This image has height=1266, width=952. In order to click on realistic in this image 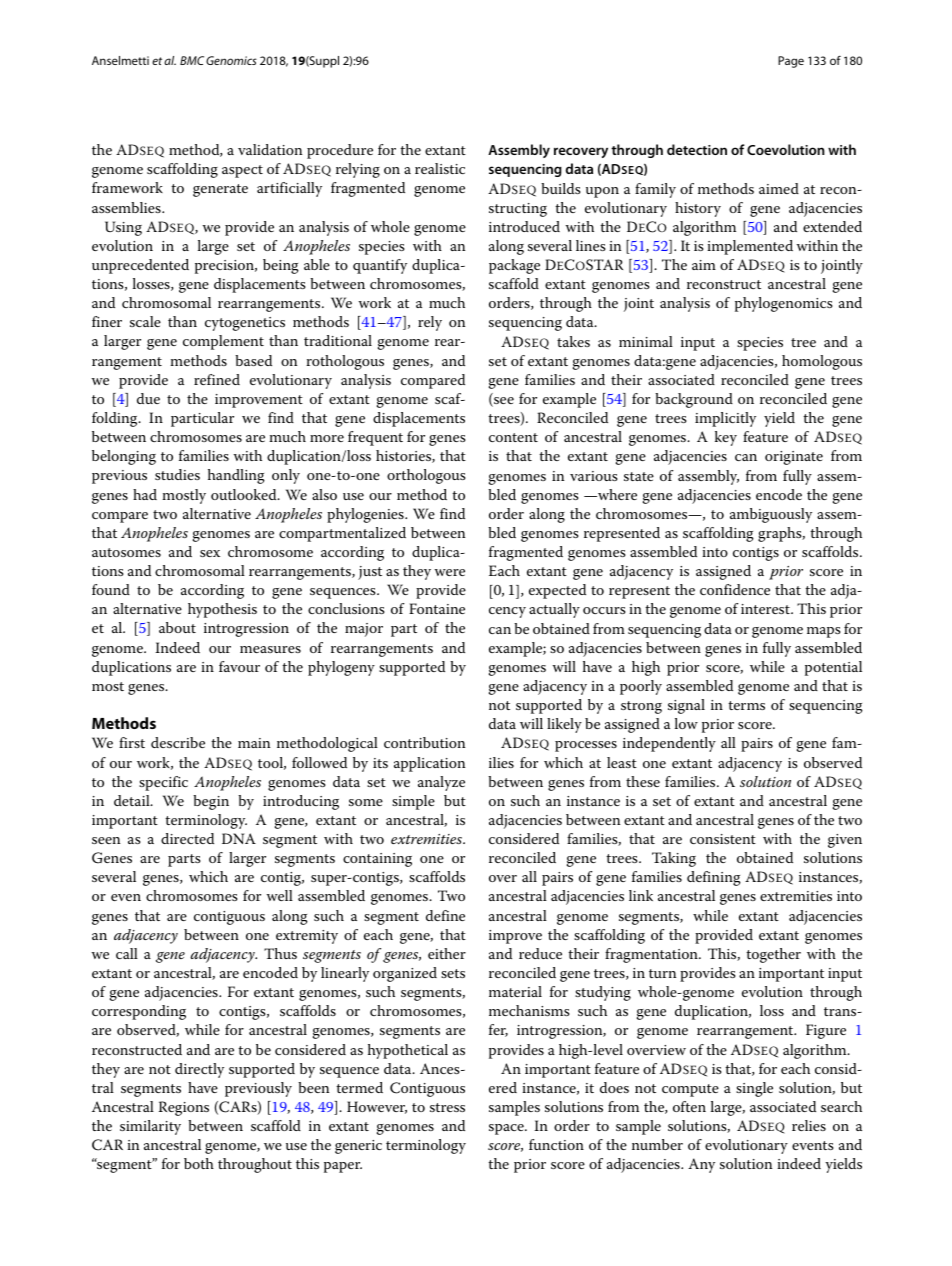, I will do `click(440, 168)`.
